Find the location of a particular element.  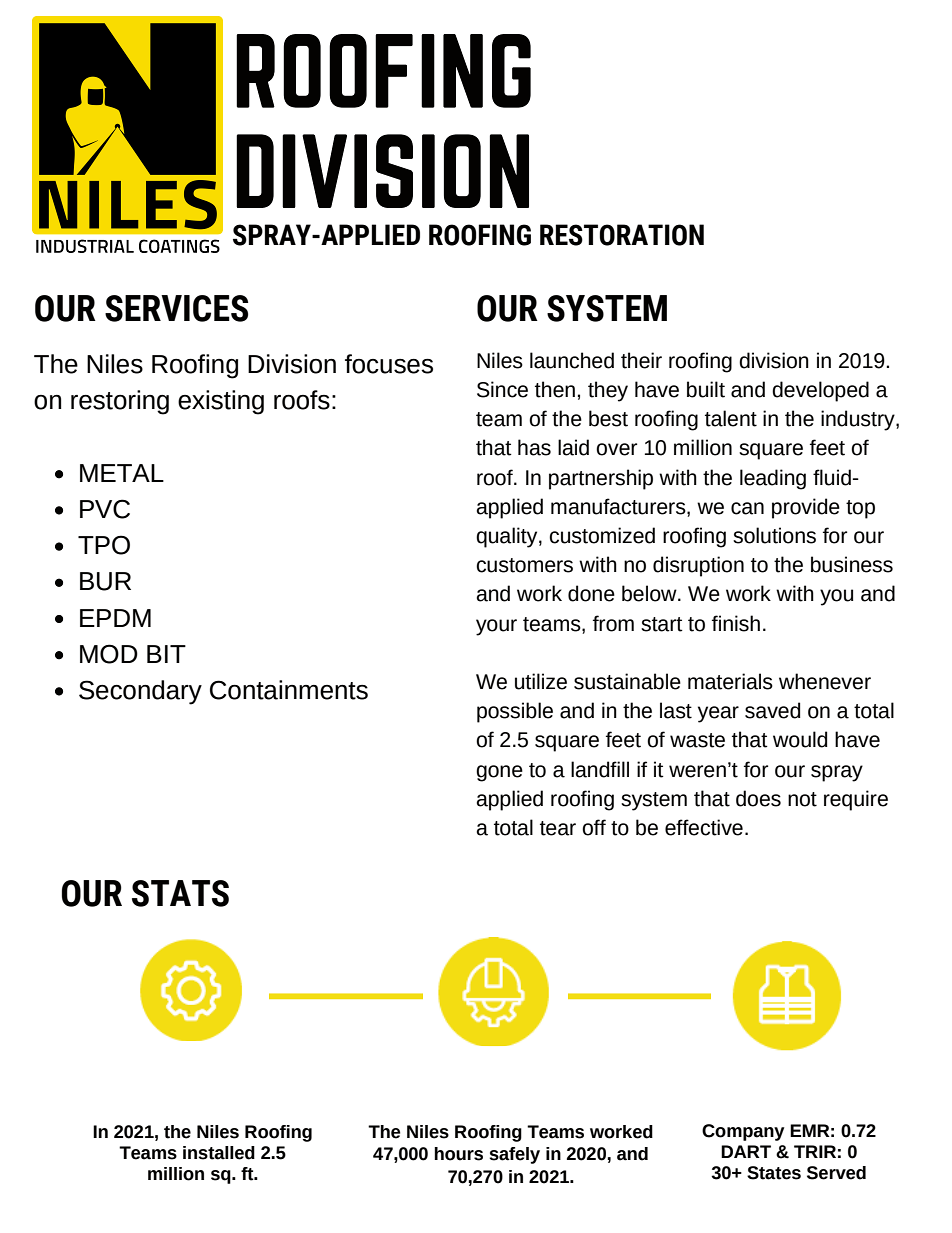

hours is located at coordinates (458, 1154).
